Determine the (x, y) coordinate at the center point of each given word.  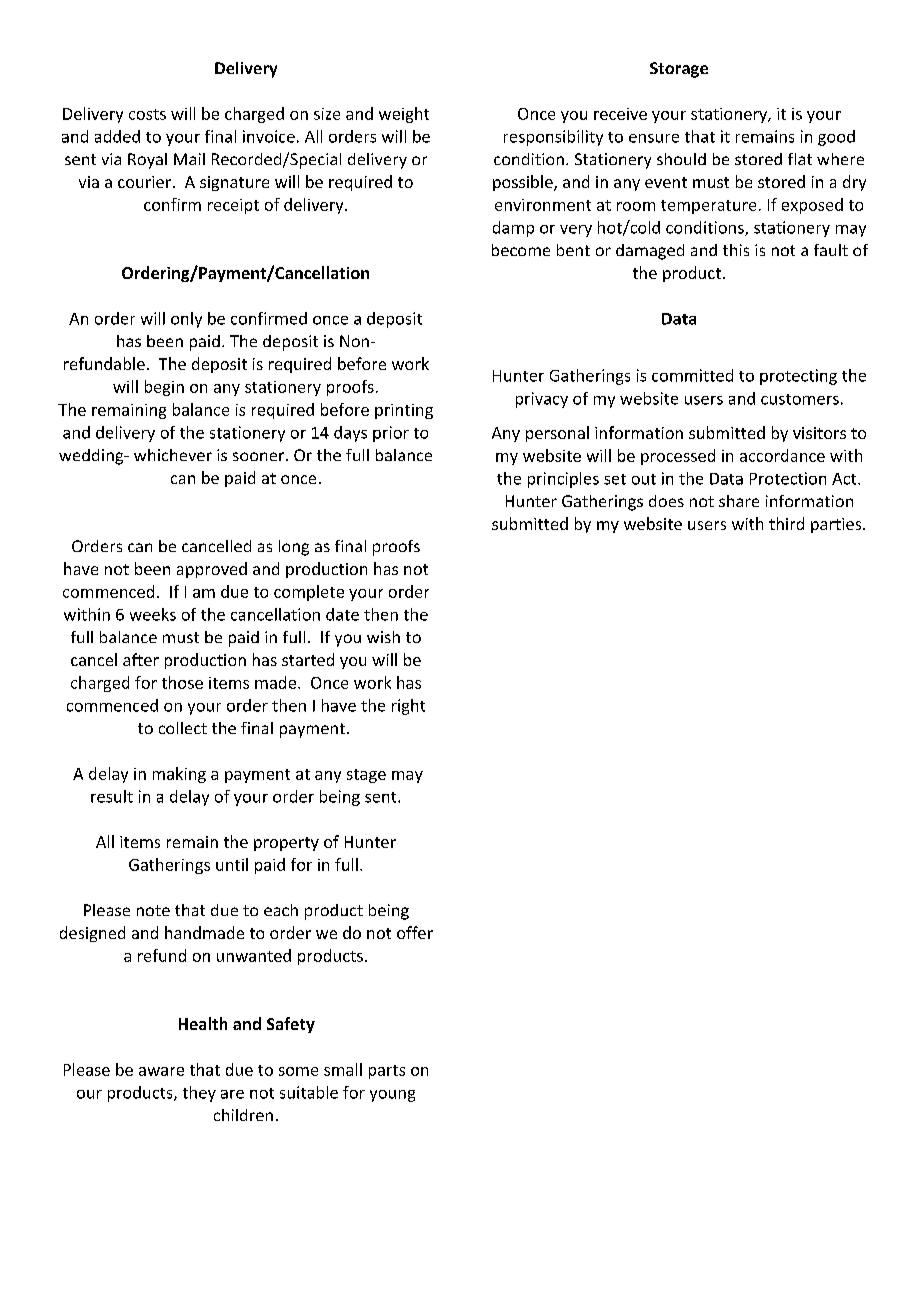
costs (147, 114)
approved (212, 570)
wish (383, 637)
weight (404, 115)
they (199, 1094)
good (836, 138)
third (786, 523)
